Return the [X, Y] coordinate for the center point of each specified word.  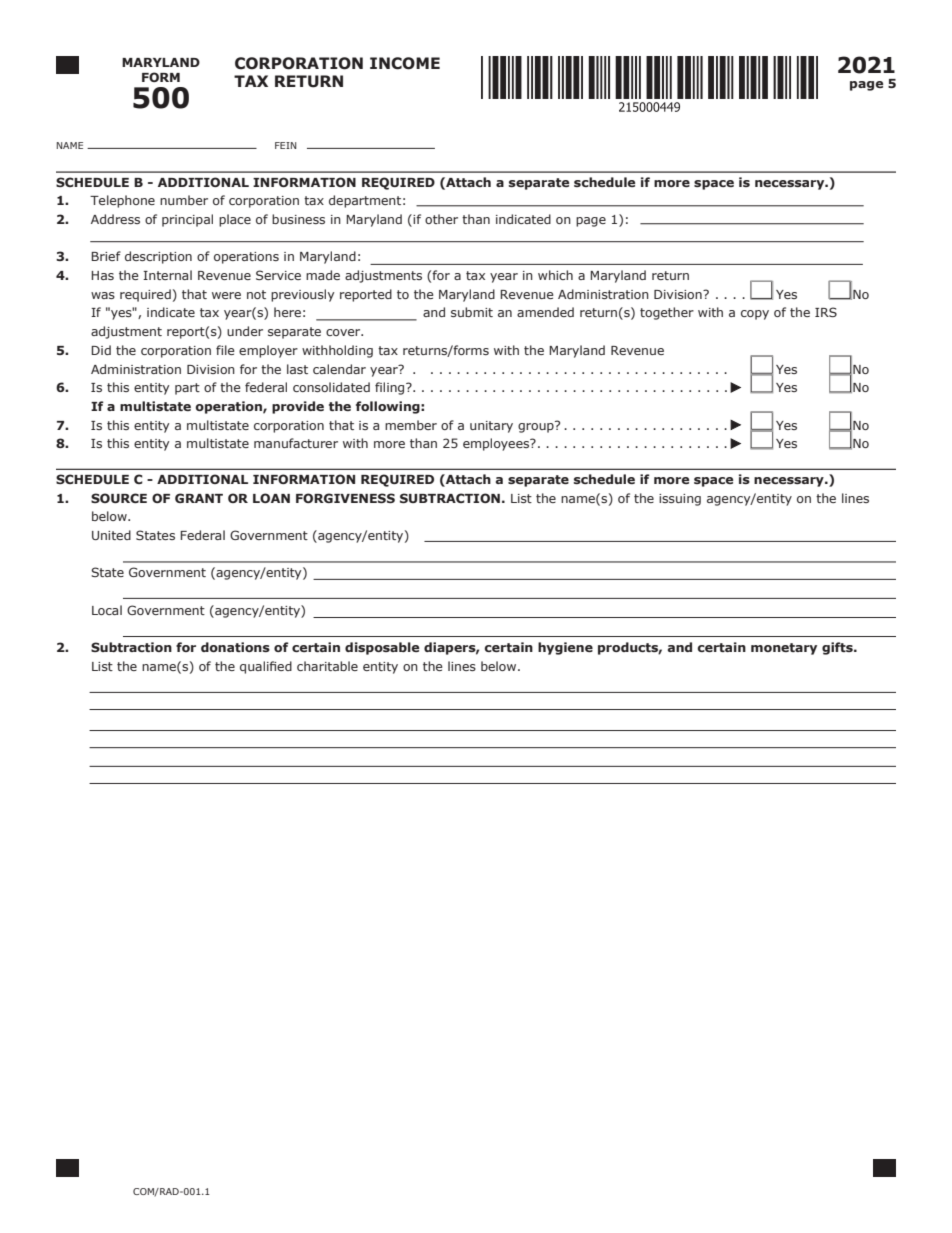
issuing [680, 500]
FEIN [285, 145]
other [441, 219]
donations [235, 647]
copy [755, 315]
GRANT [199, 498]
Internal [167, 275]
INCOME [405, 63]
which [555, 275]
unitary [491, 427]
